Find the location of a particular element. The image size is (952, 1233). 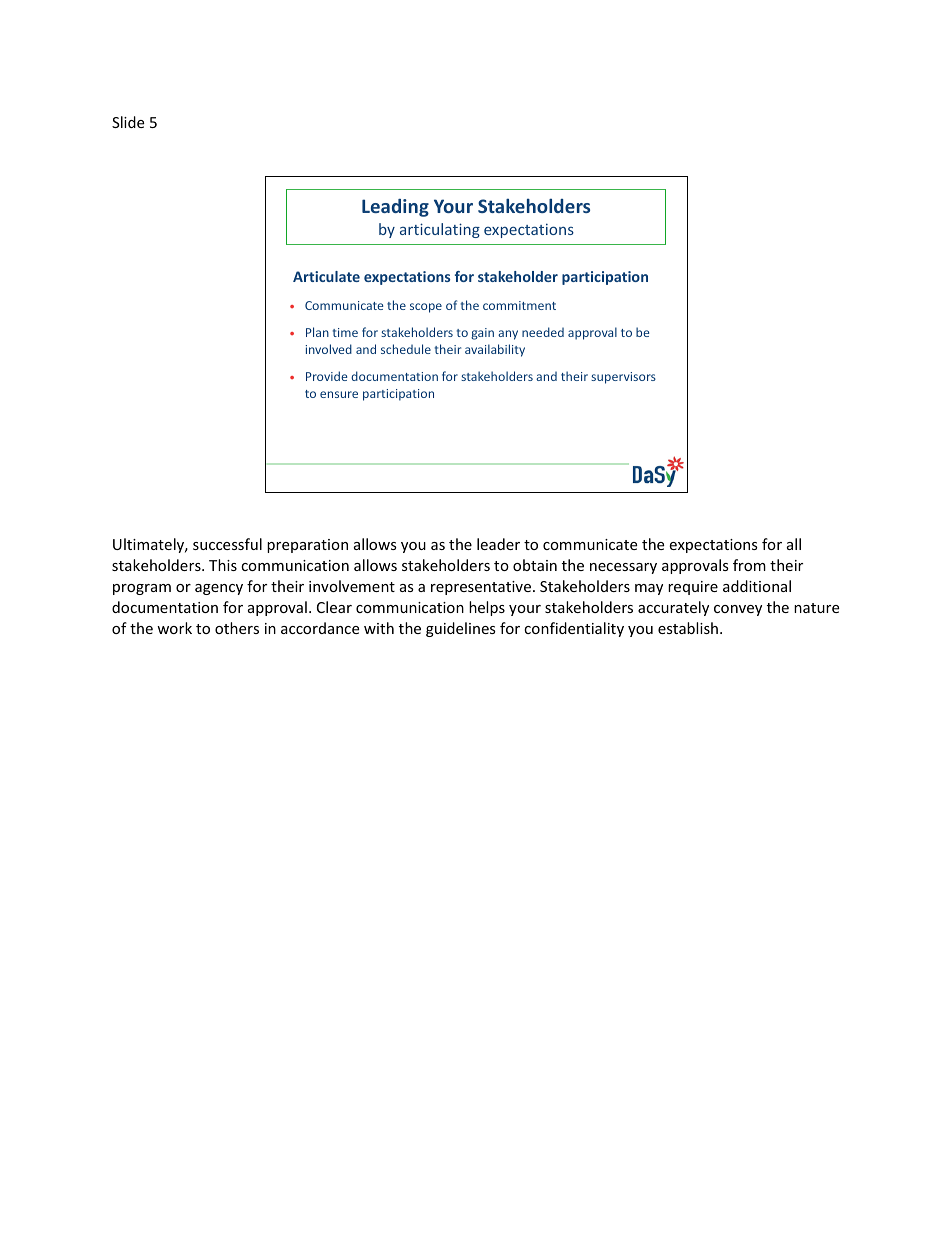

Articulate is located at coordinates (326, 276).
